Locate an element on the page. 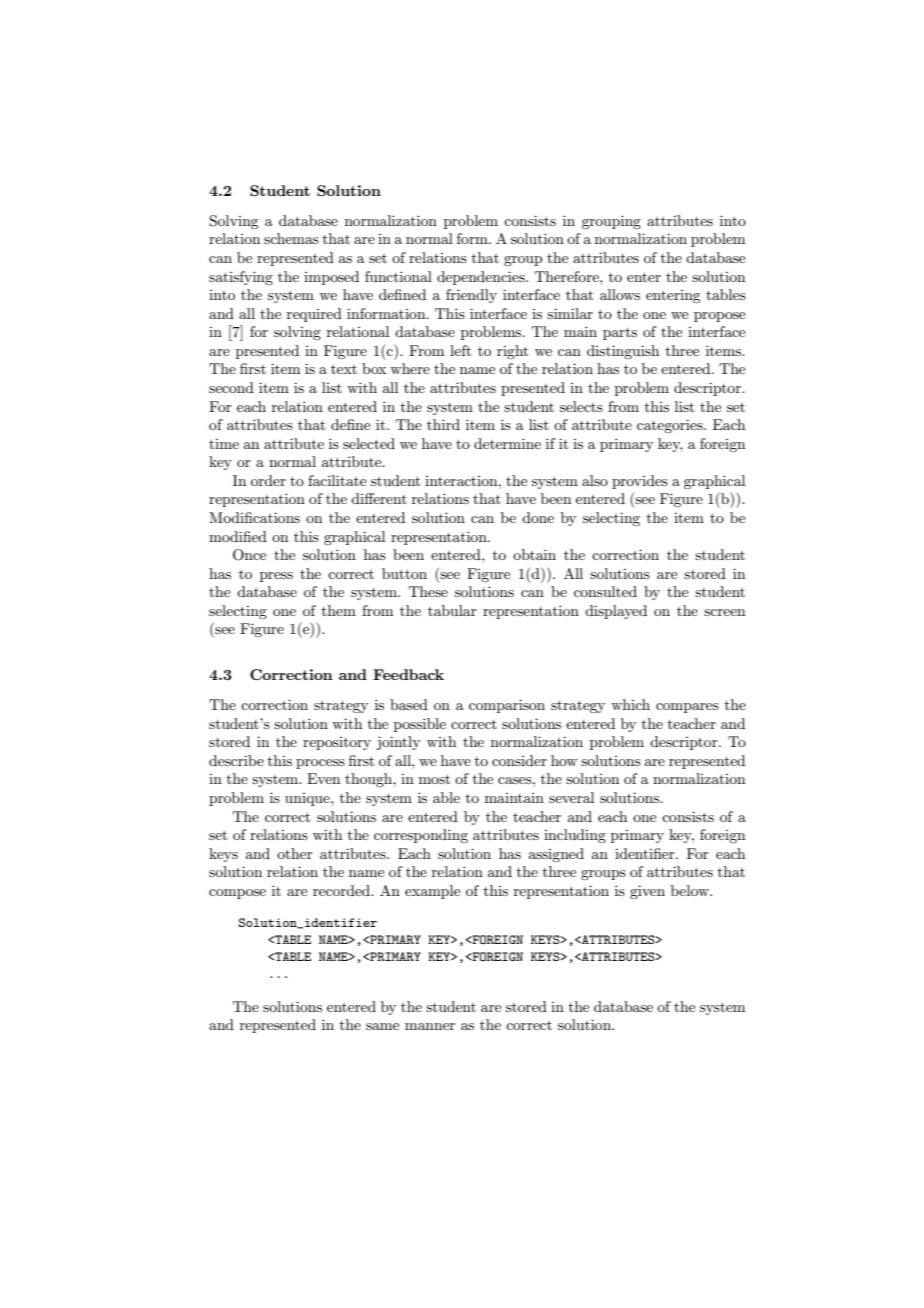 This image has height=1308, width=924. given is located at coordinates (647, 892).
